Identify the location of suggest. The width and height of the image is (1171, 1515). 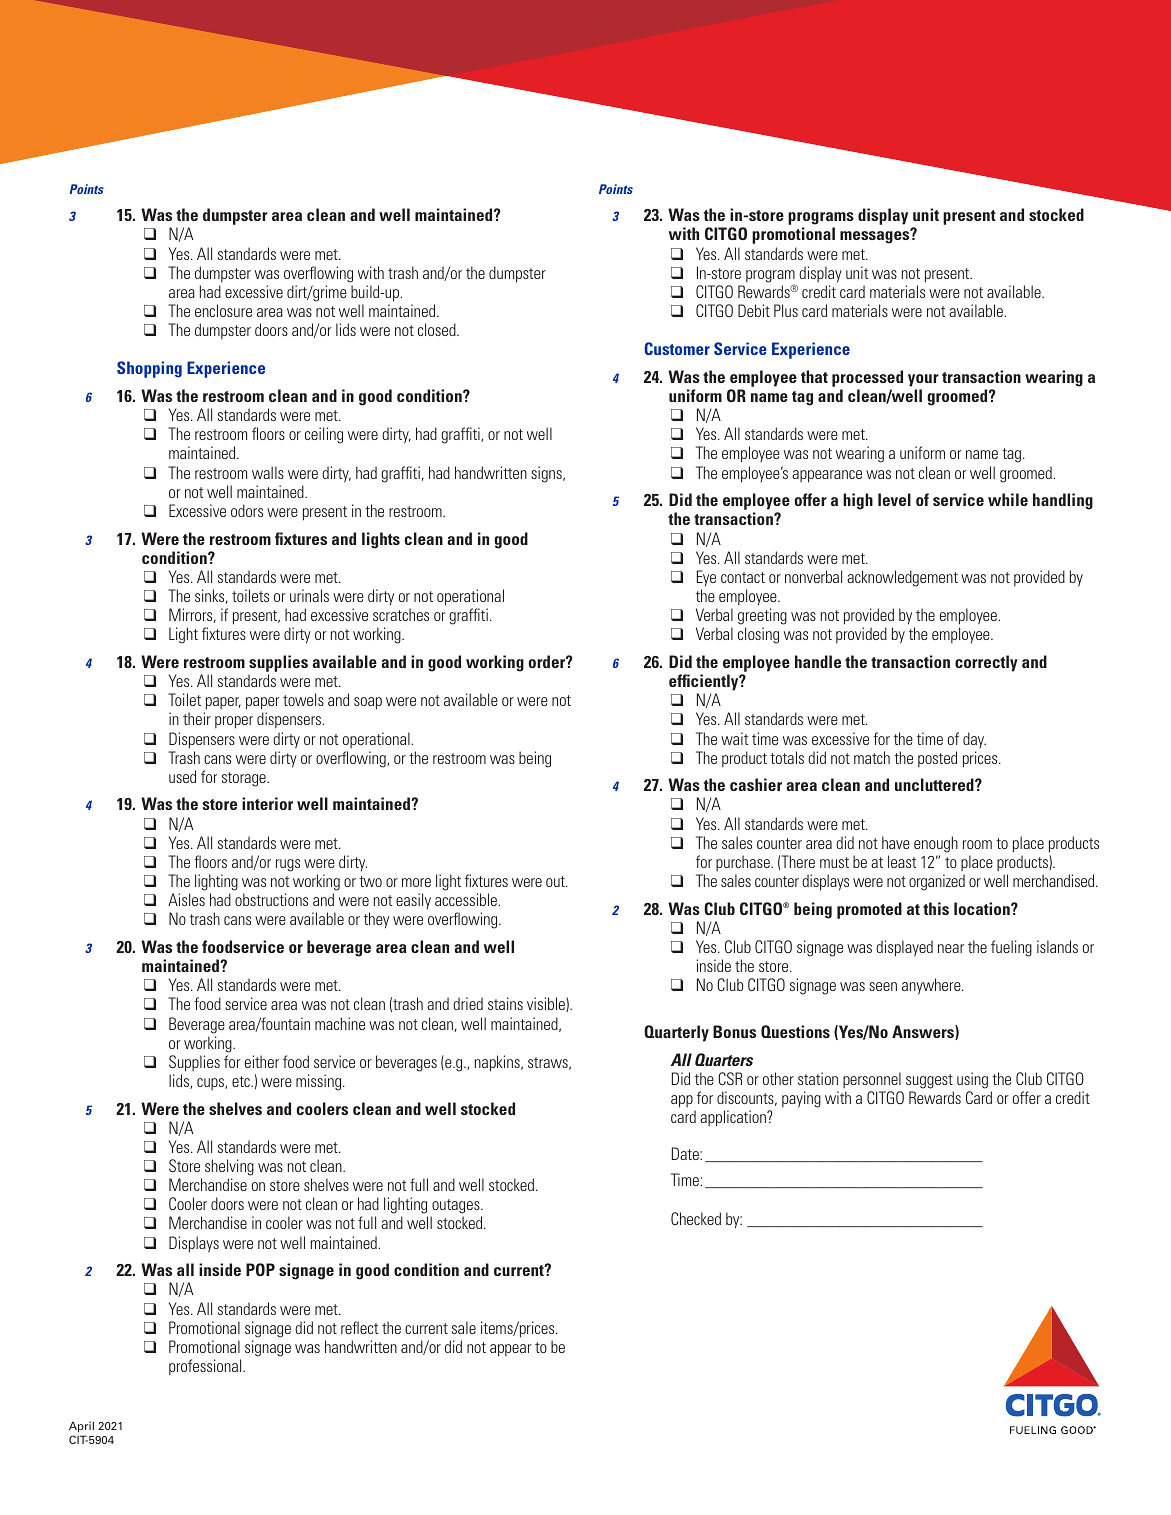
(929, 1081).
